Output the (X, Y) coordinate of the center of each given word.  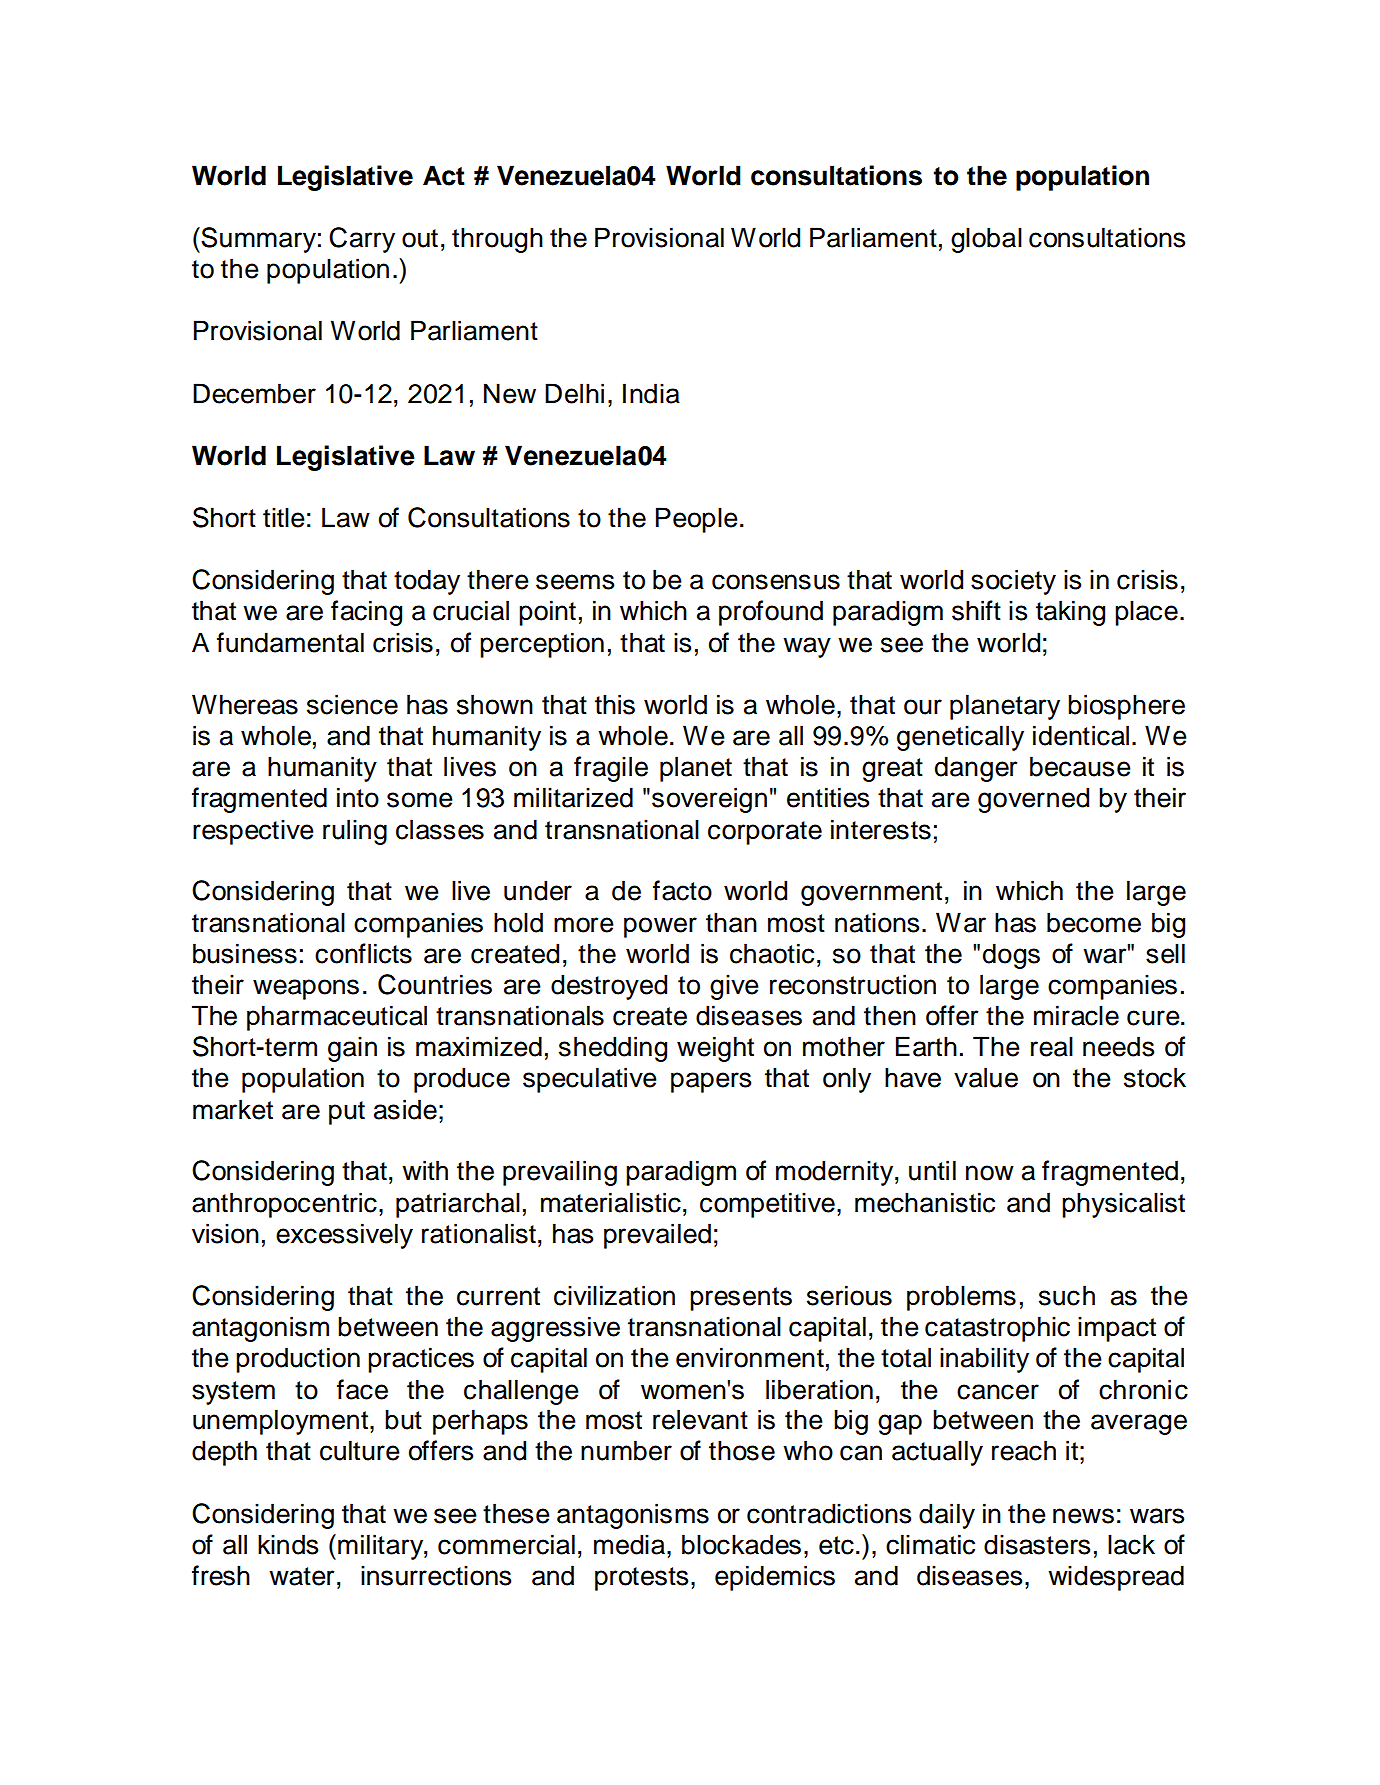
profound (771, 613)
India (651, 393)
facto (682, 890)
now (990, 1173)
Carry (362, 240)
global (986, 240)
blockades (741, 1544)
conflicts (363, 953)
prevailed (657, 1236)
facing (366, 613)
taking (1070, 613)
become (1094, 922)
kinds (288, 1544)
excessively (344, 1236)
